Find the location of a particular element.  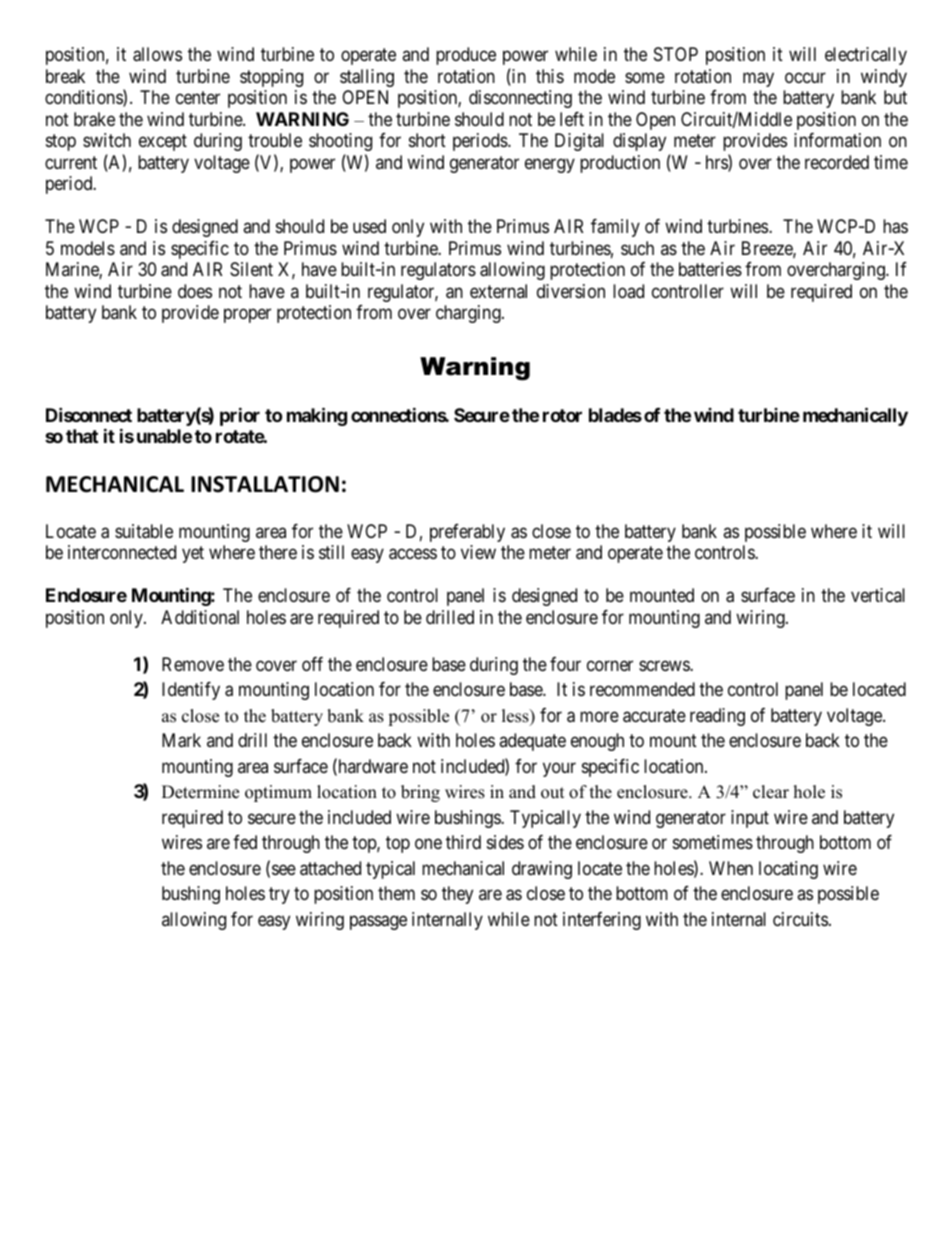

occur is located at coordinates (805, 77).
